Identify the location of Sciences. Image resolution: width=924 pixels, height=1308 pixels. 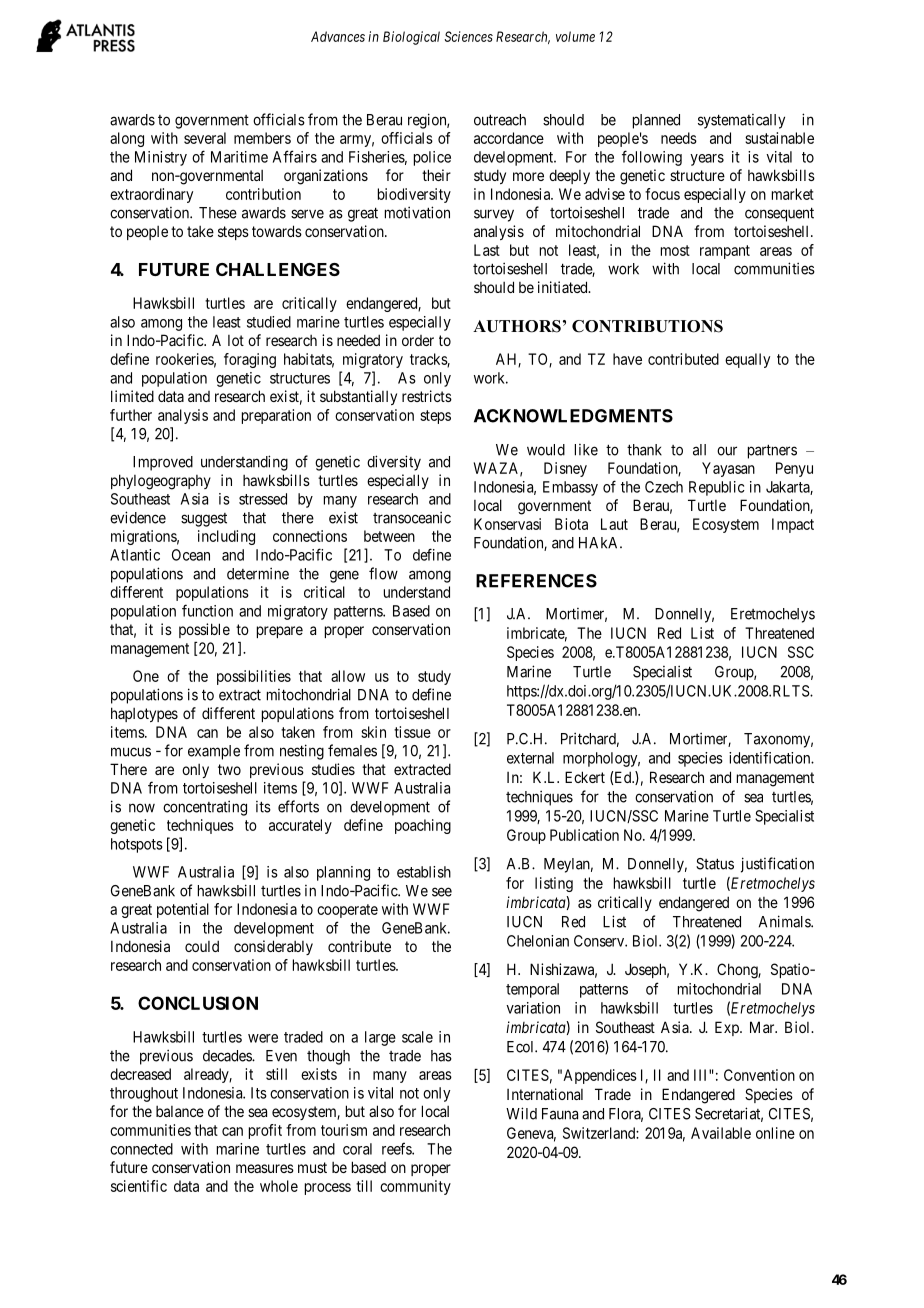
(468, 36).
